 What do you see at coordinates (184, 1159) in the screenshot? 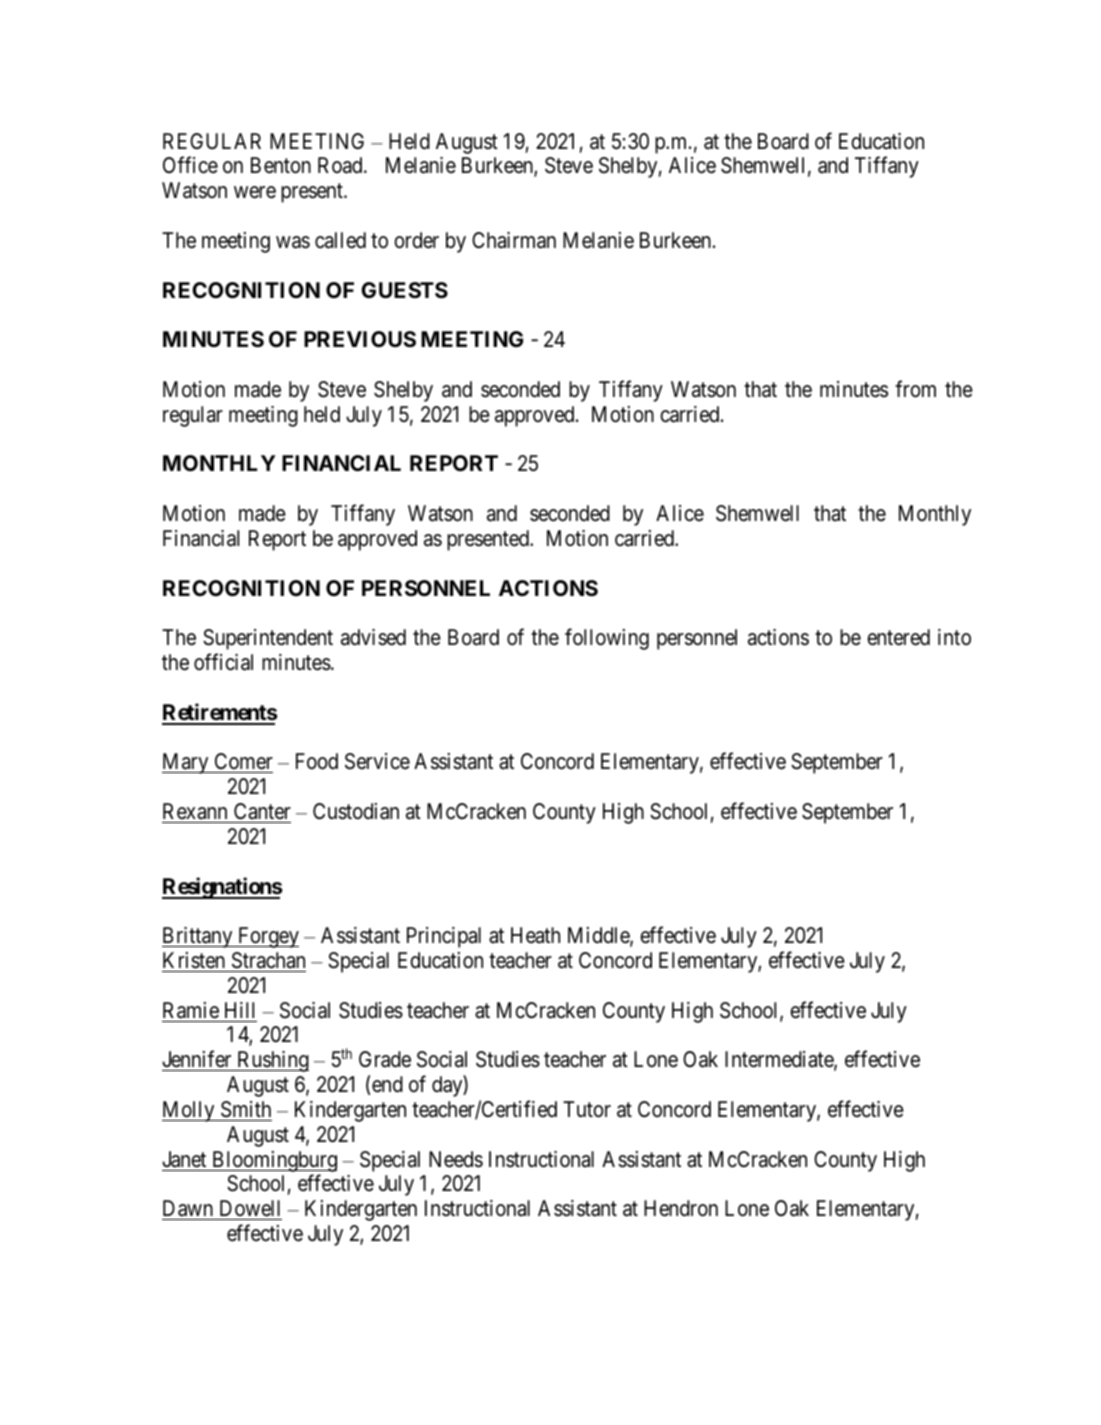
I see `Janet` at bounding box center [184, 1159].
